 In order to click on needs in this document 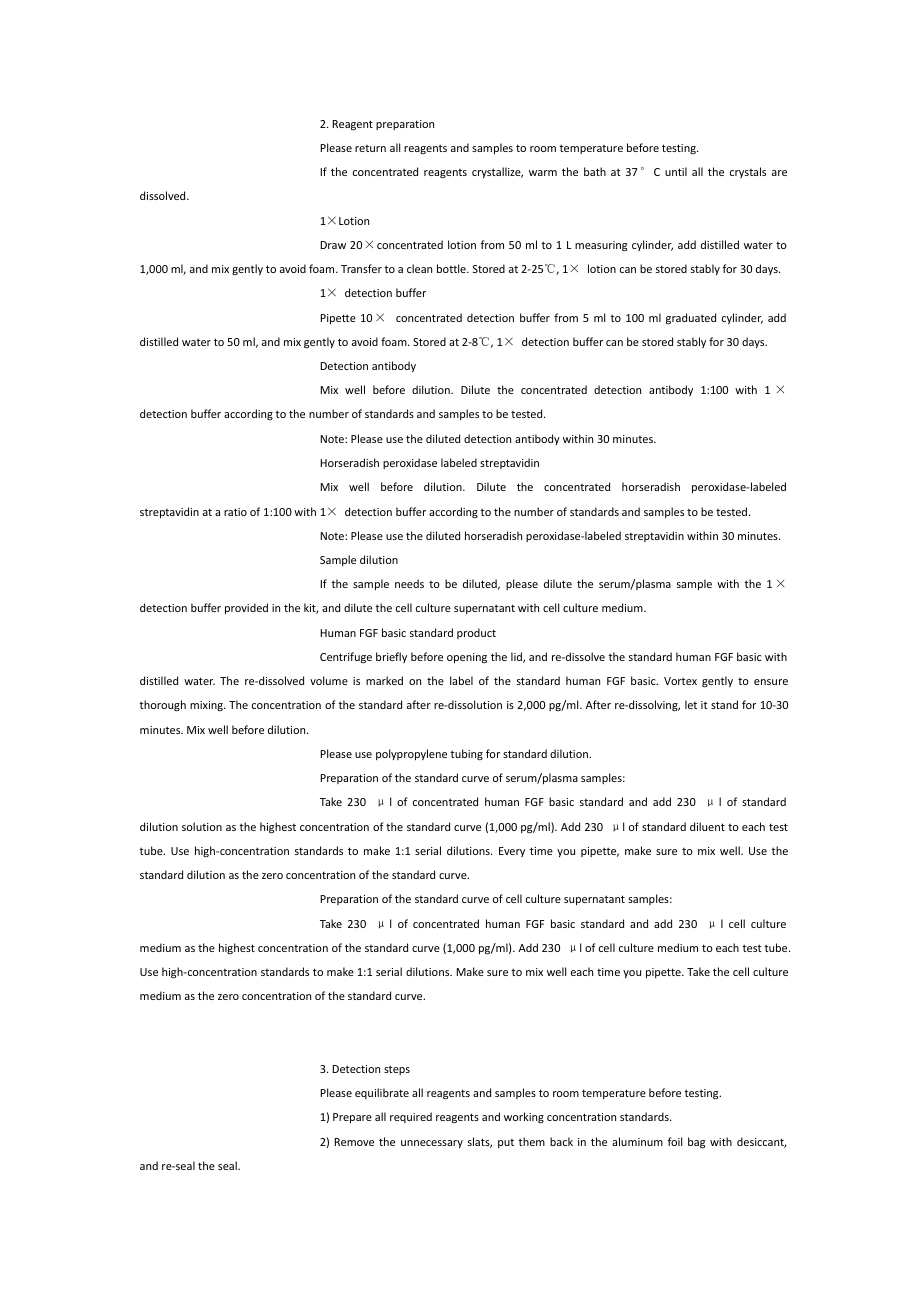, I will do `click(409, 583)`.
